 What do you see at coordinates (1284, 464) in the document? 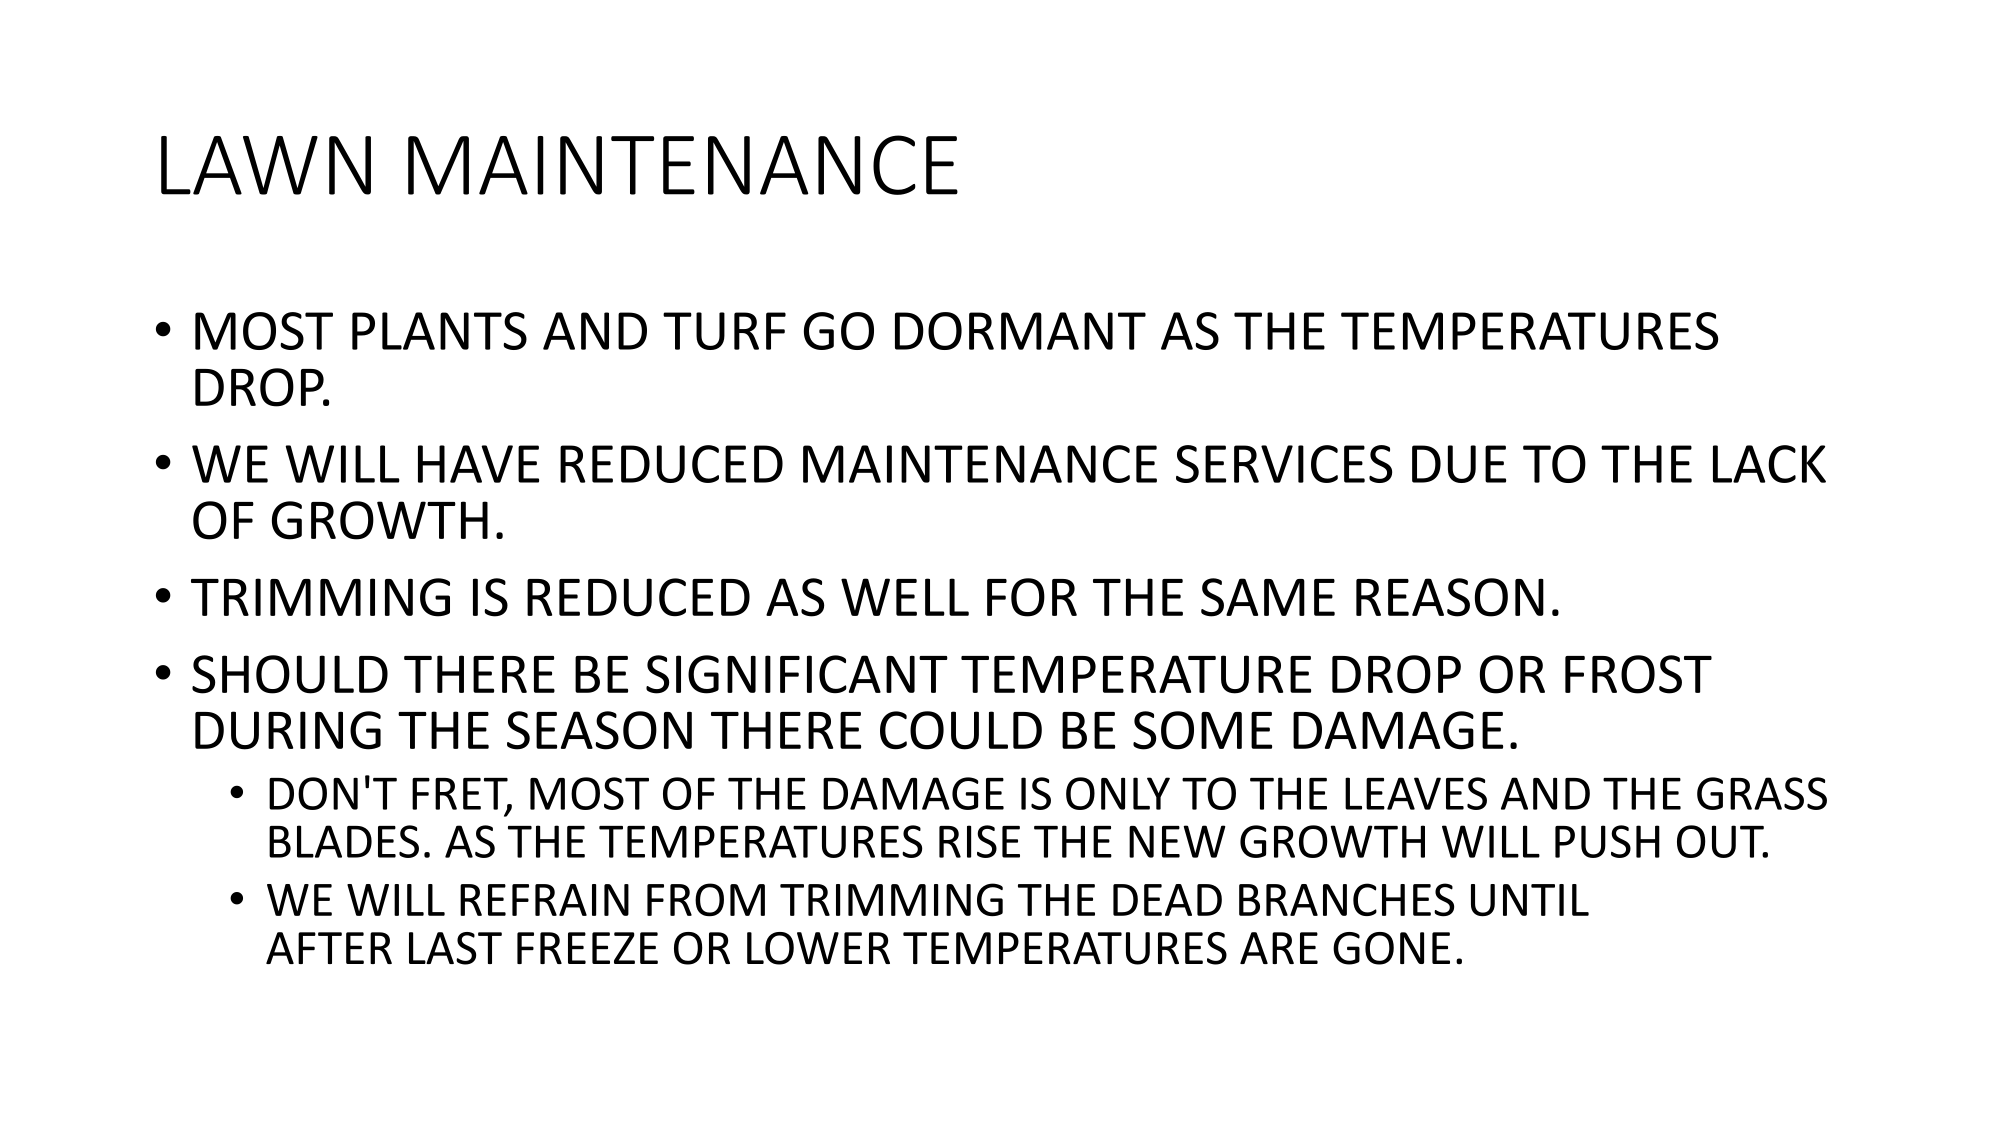
I see `SERVICES` at bounding box center [1284, 464].
